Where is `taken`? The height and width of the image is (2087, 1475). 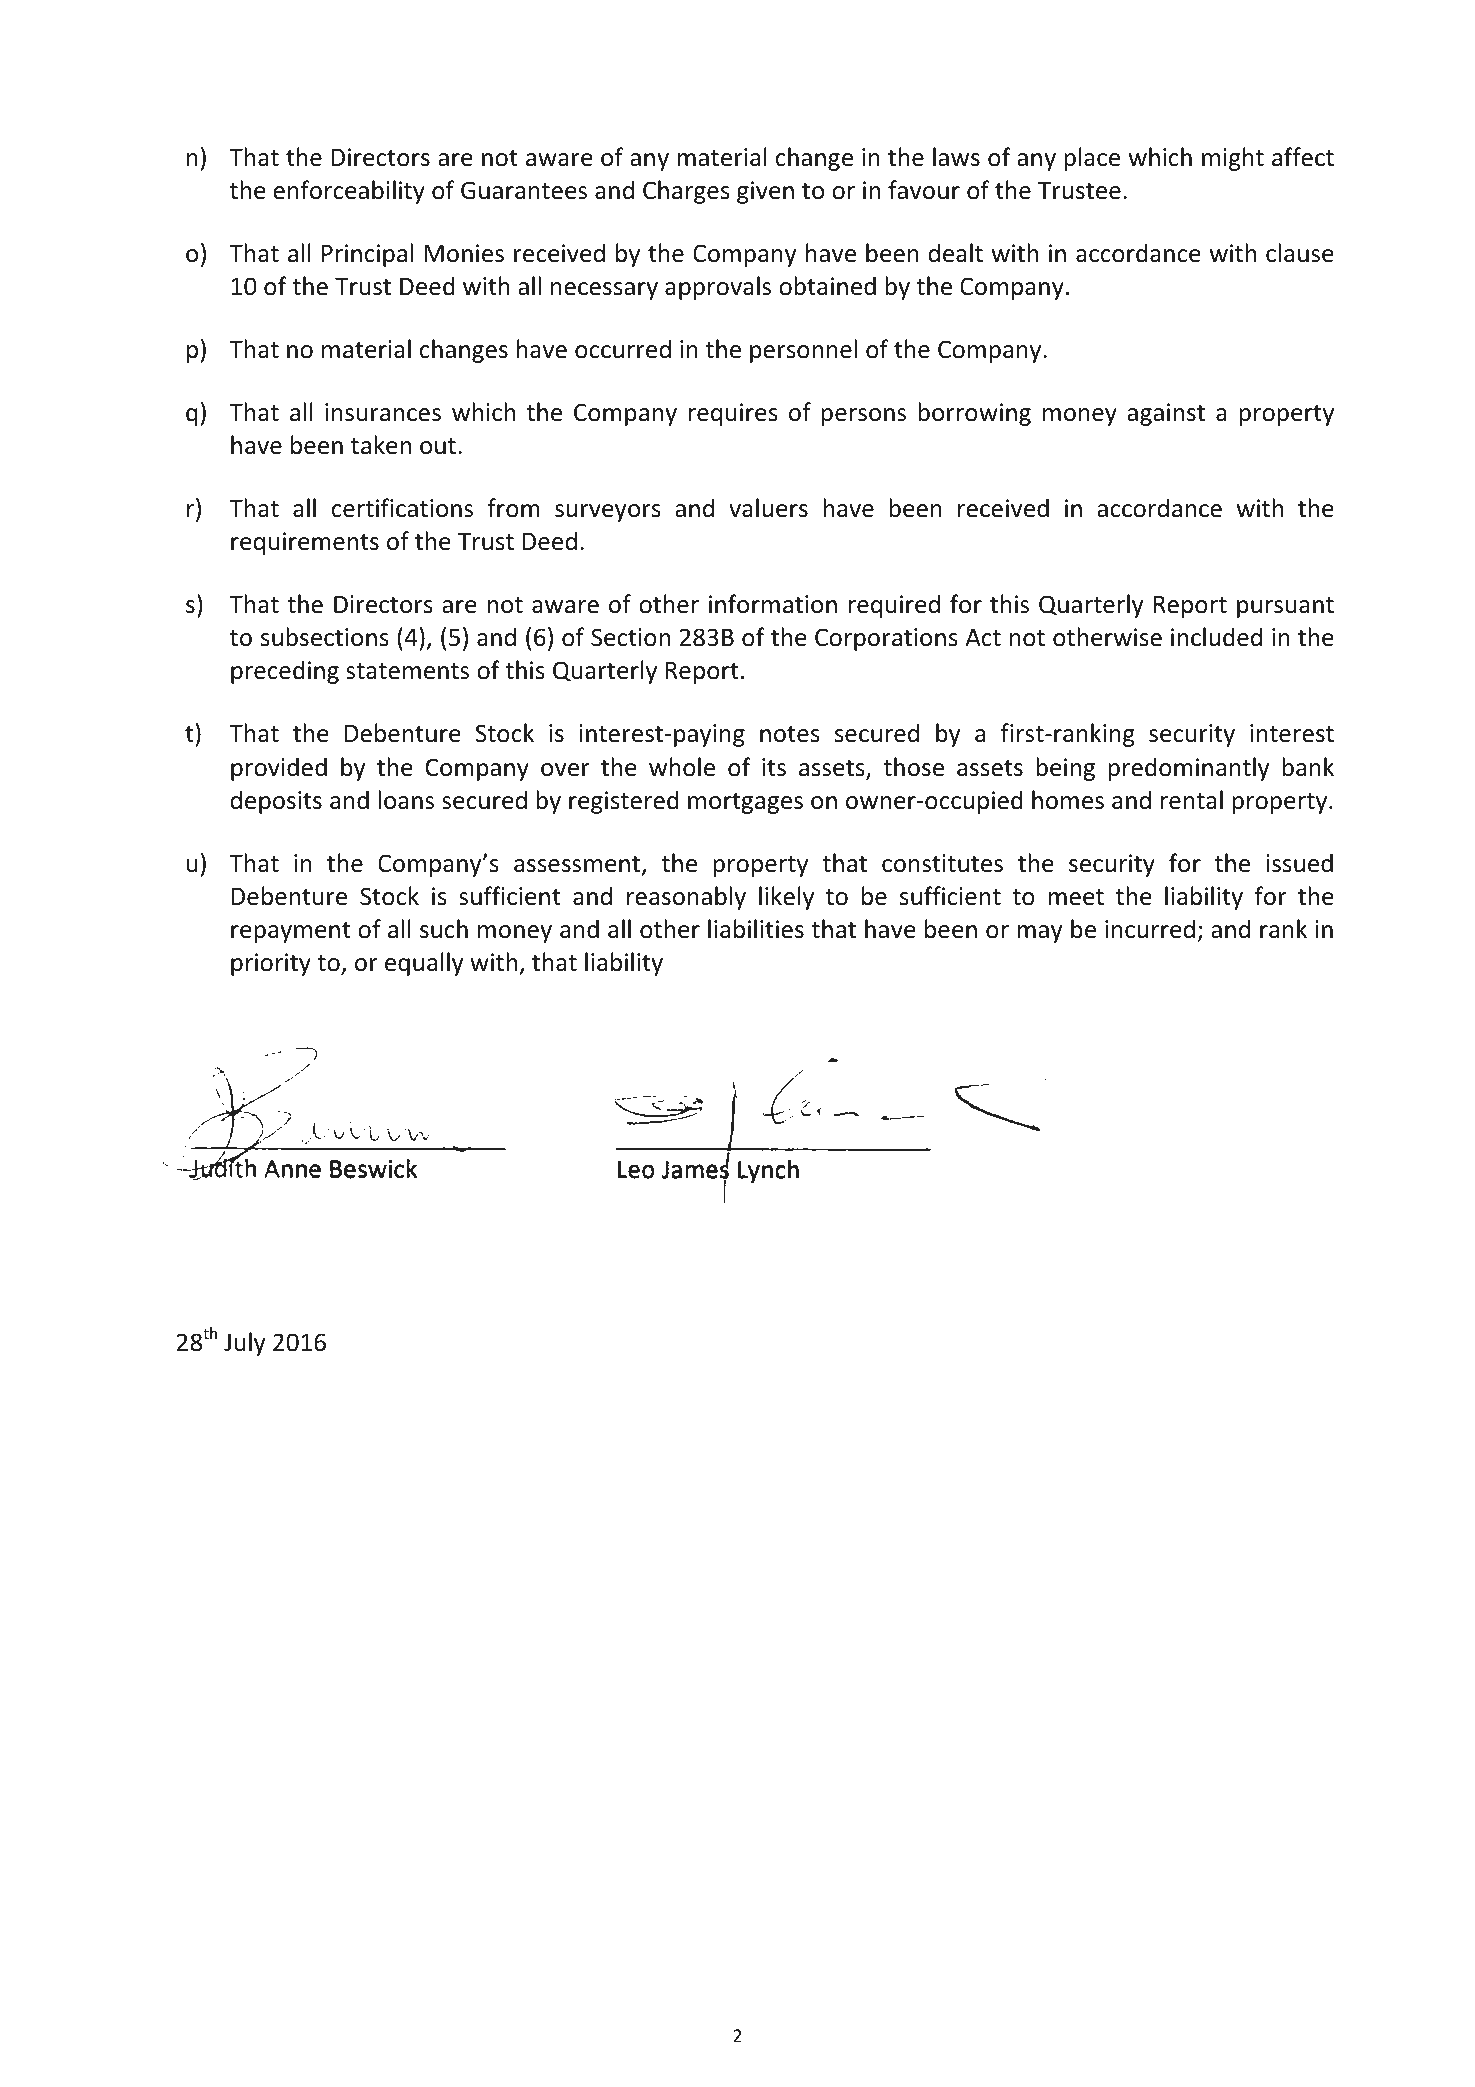
taken is located at coordinates (381, 445).
